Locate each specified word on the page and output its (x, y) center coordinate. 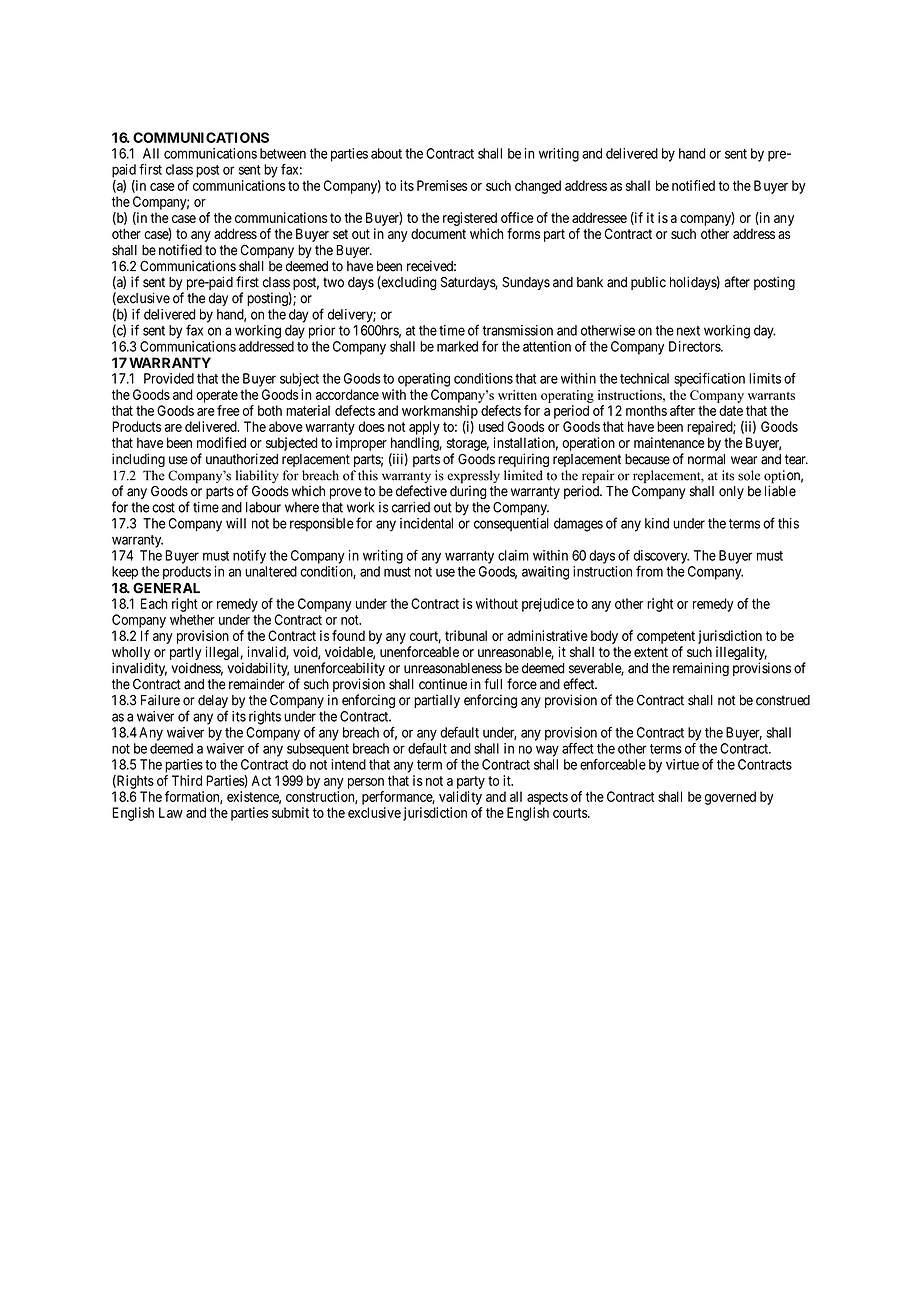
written (517, 395)
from (649, 571)
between (283, 153)
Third (187, 780)
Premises (442, 185)
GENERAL (166, 588)
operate (217, 396)
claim (513, 555)
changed (538, 187)
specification (709, 380)
